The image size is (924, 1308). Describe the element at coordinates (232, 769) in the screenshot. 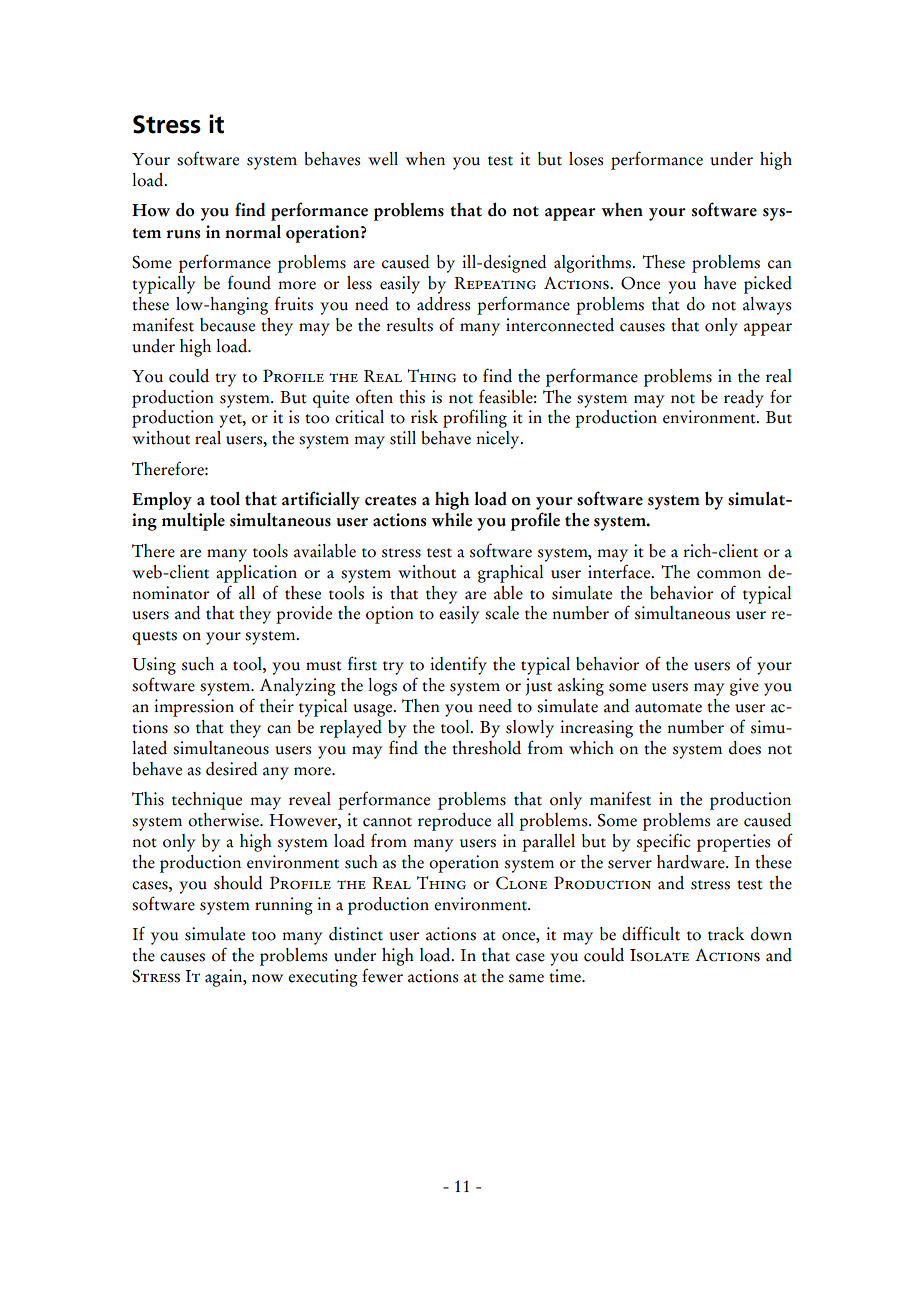

I see `desired` at that location.
